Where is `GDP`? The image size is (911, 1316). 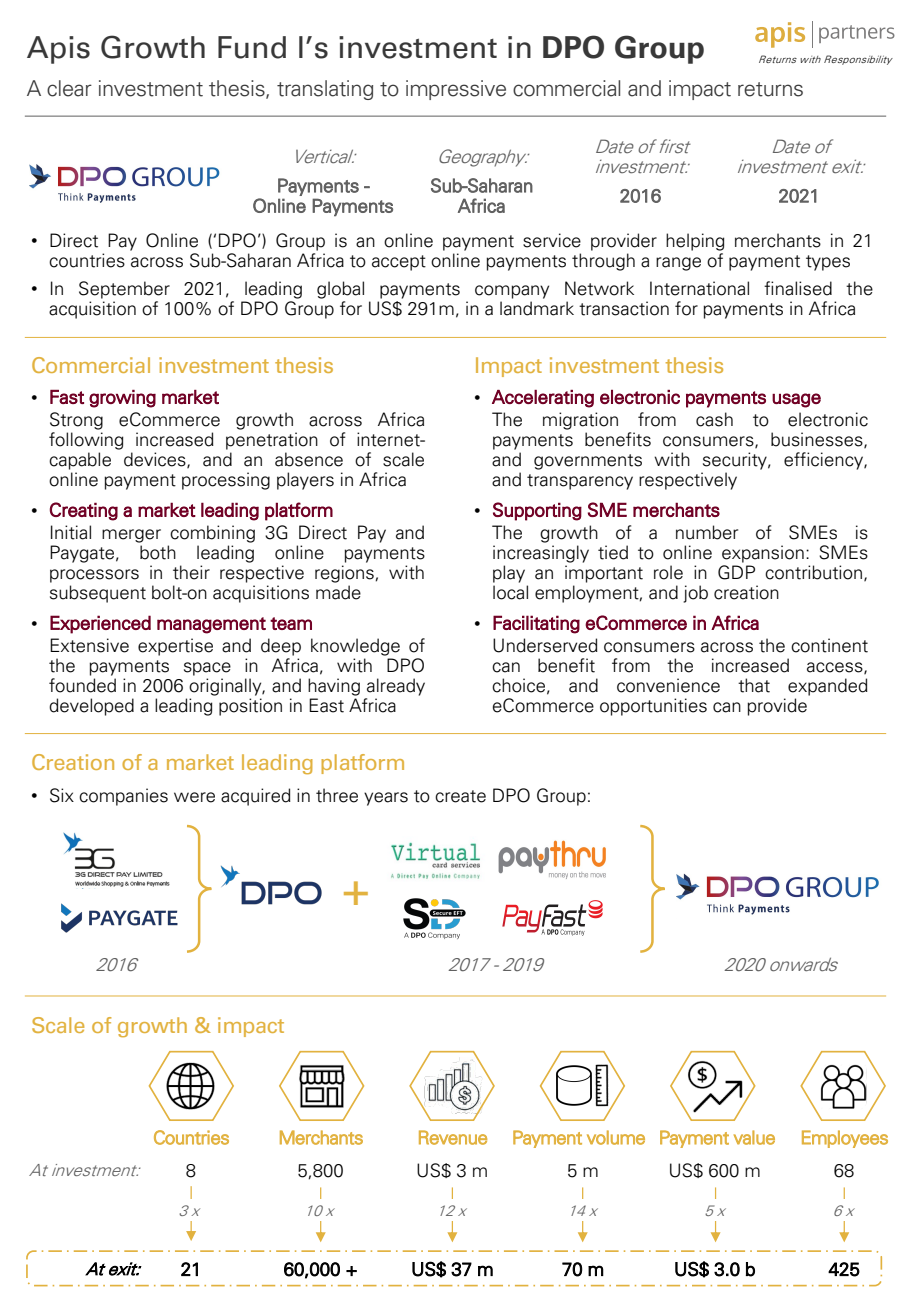 GDP is located at coordinates (736, 572).
